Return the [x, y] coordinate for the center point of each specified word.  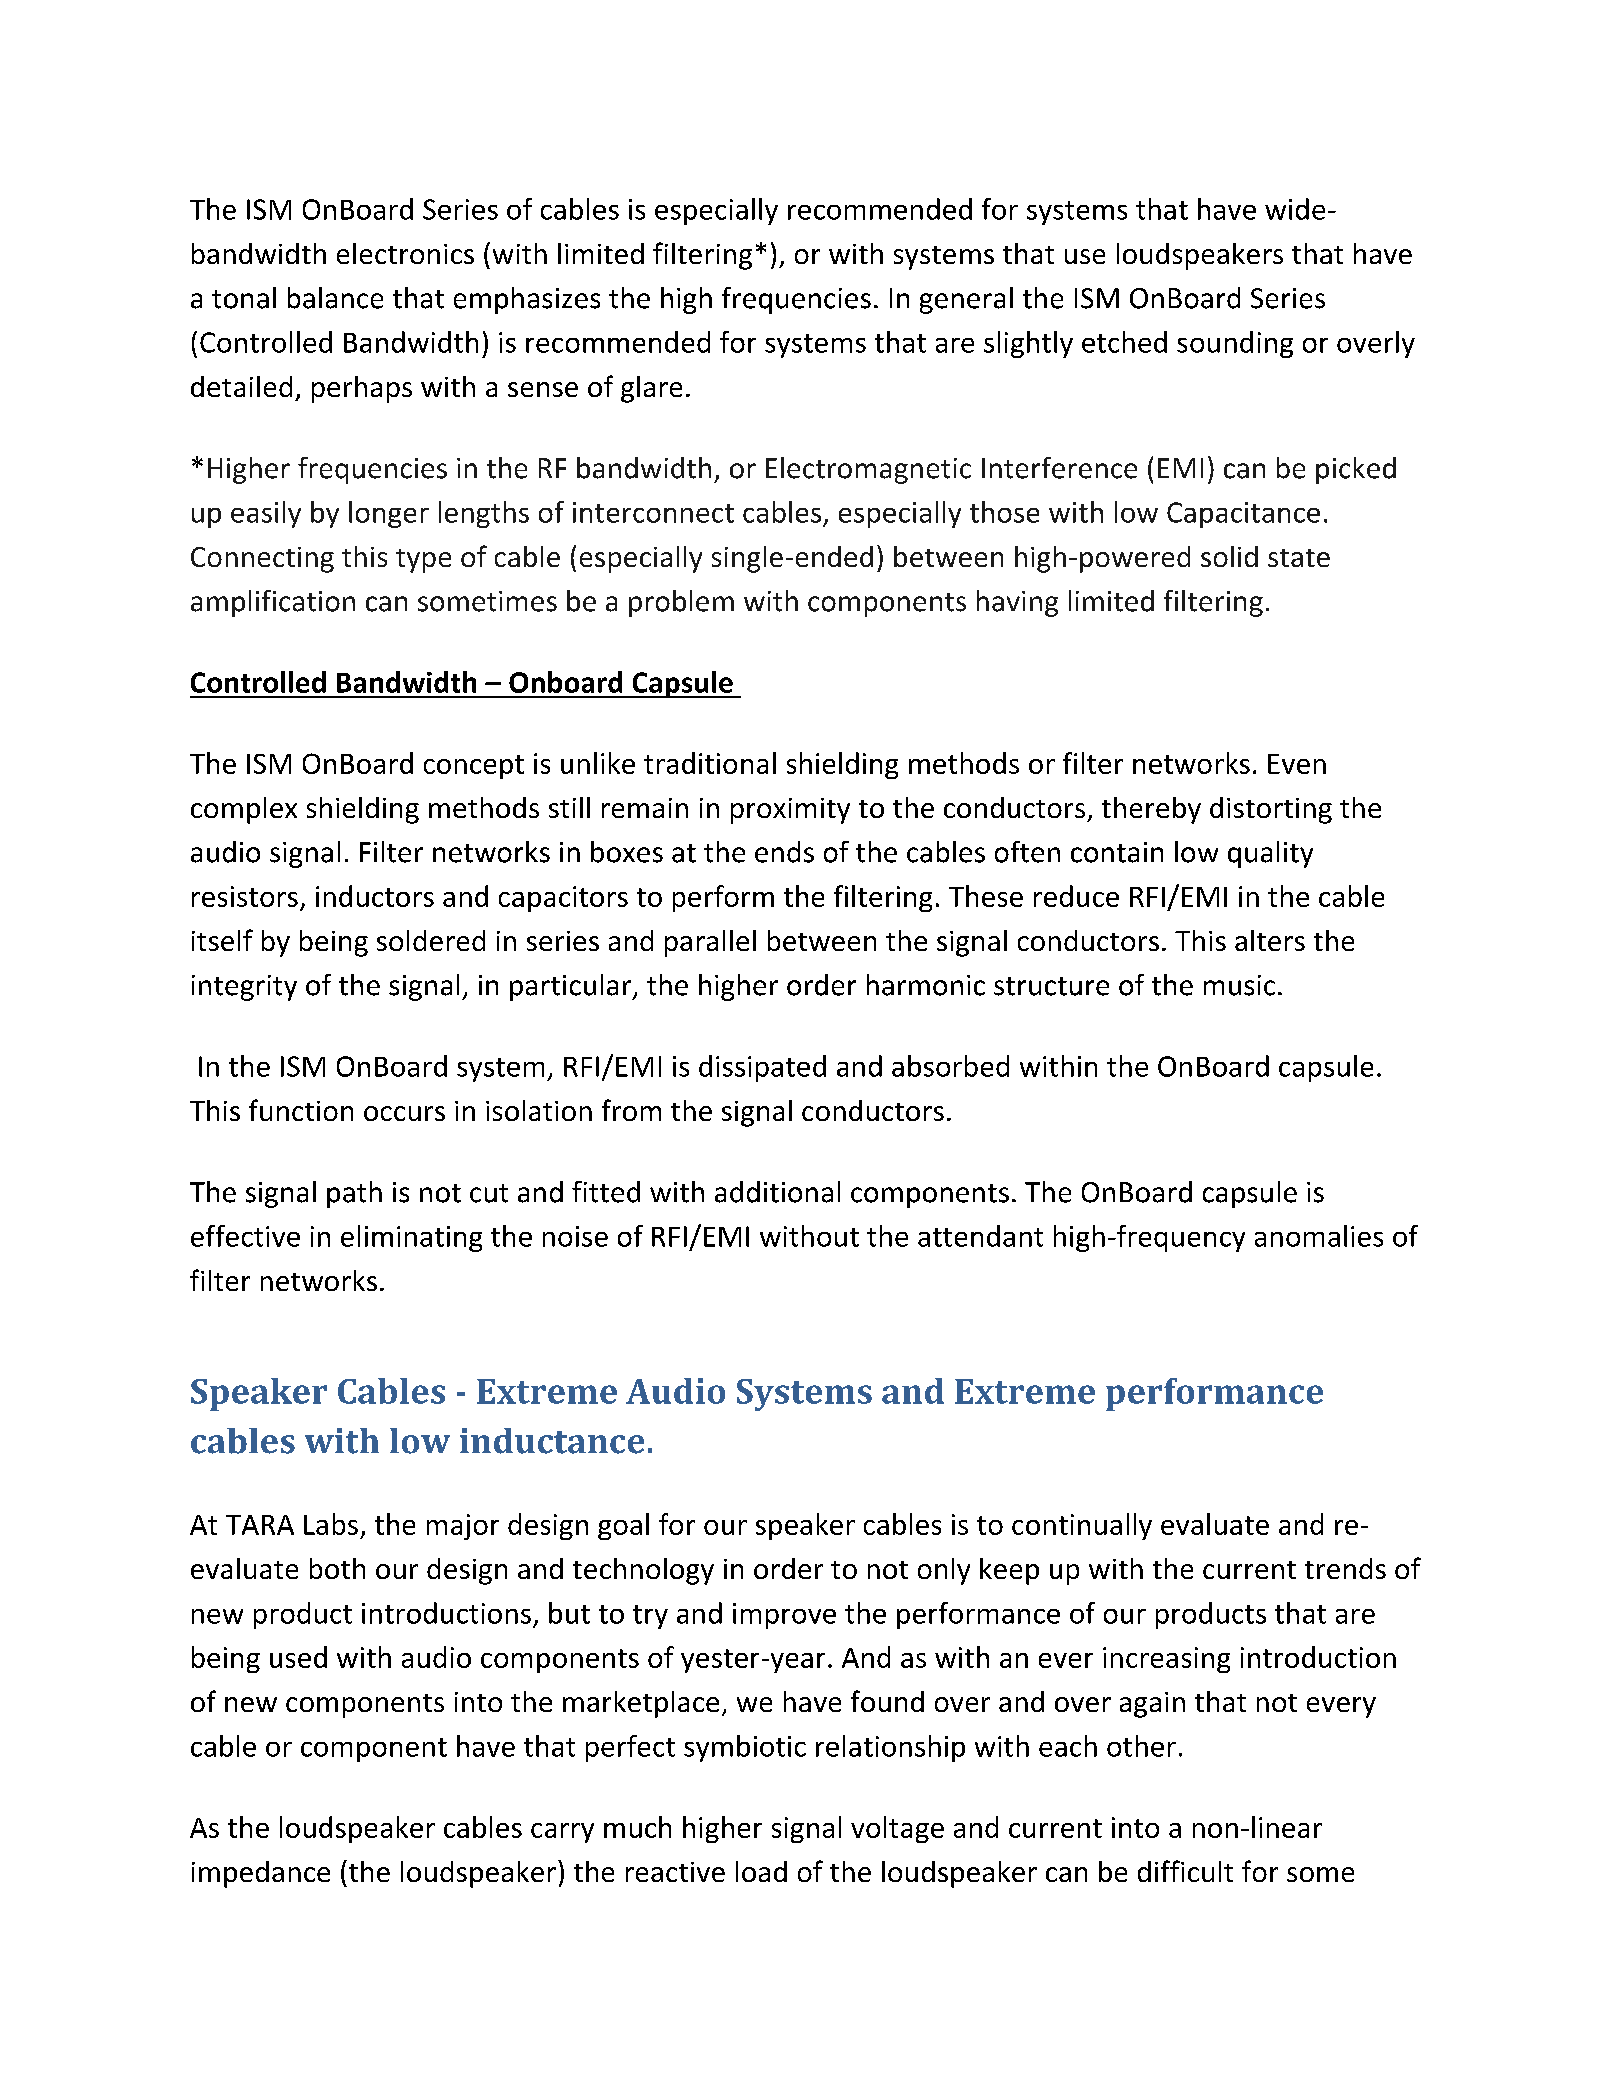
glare [651, 389]
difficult [1185, 1871]
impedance [261, 1874]
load [761, 1871]
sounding [1235, 344]
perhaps [362, 389]
